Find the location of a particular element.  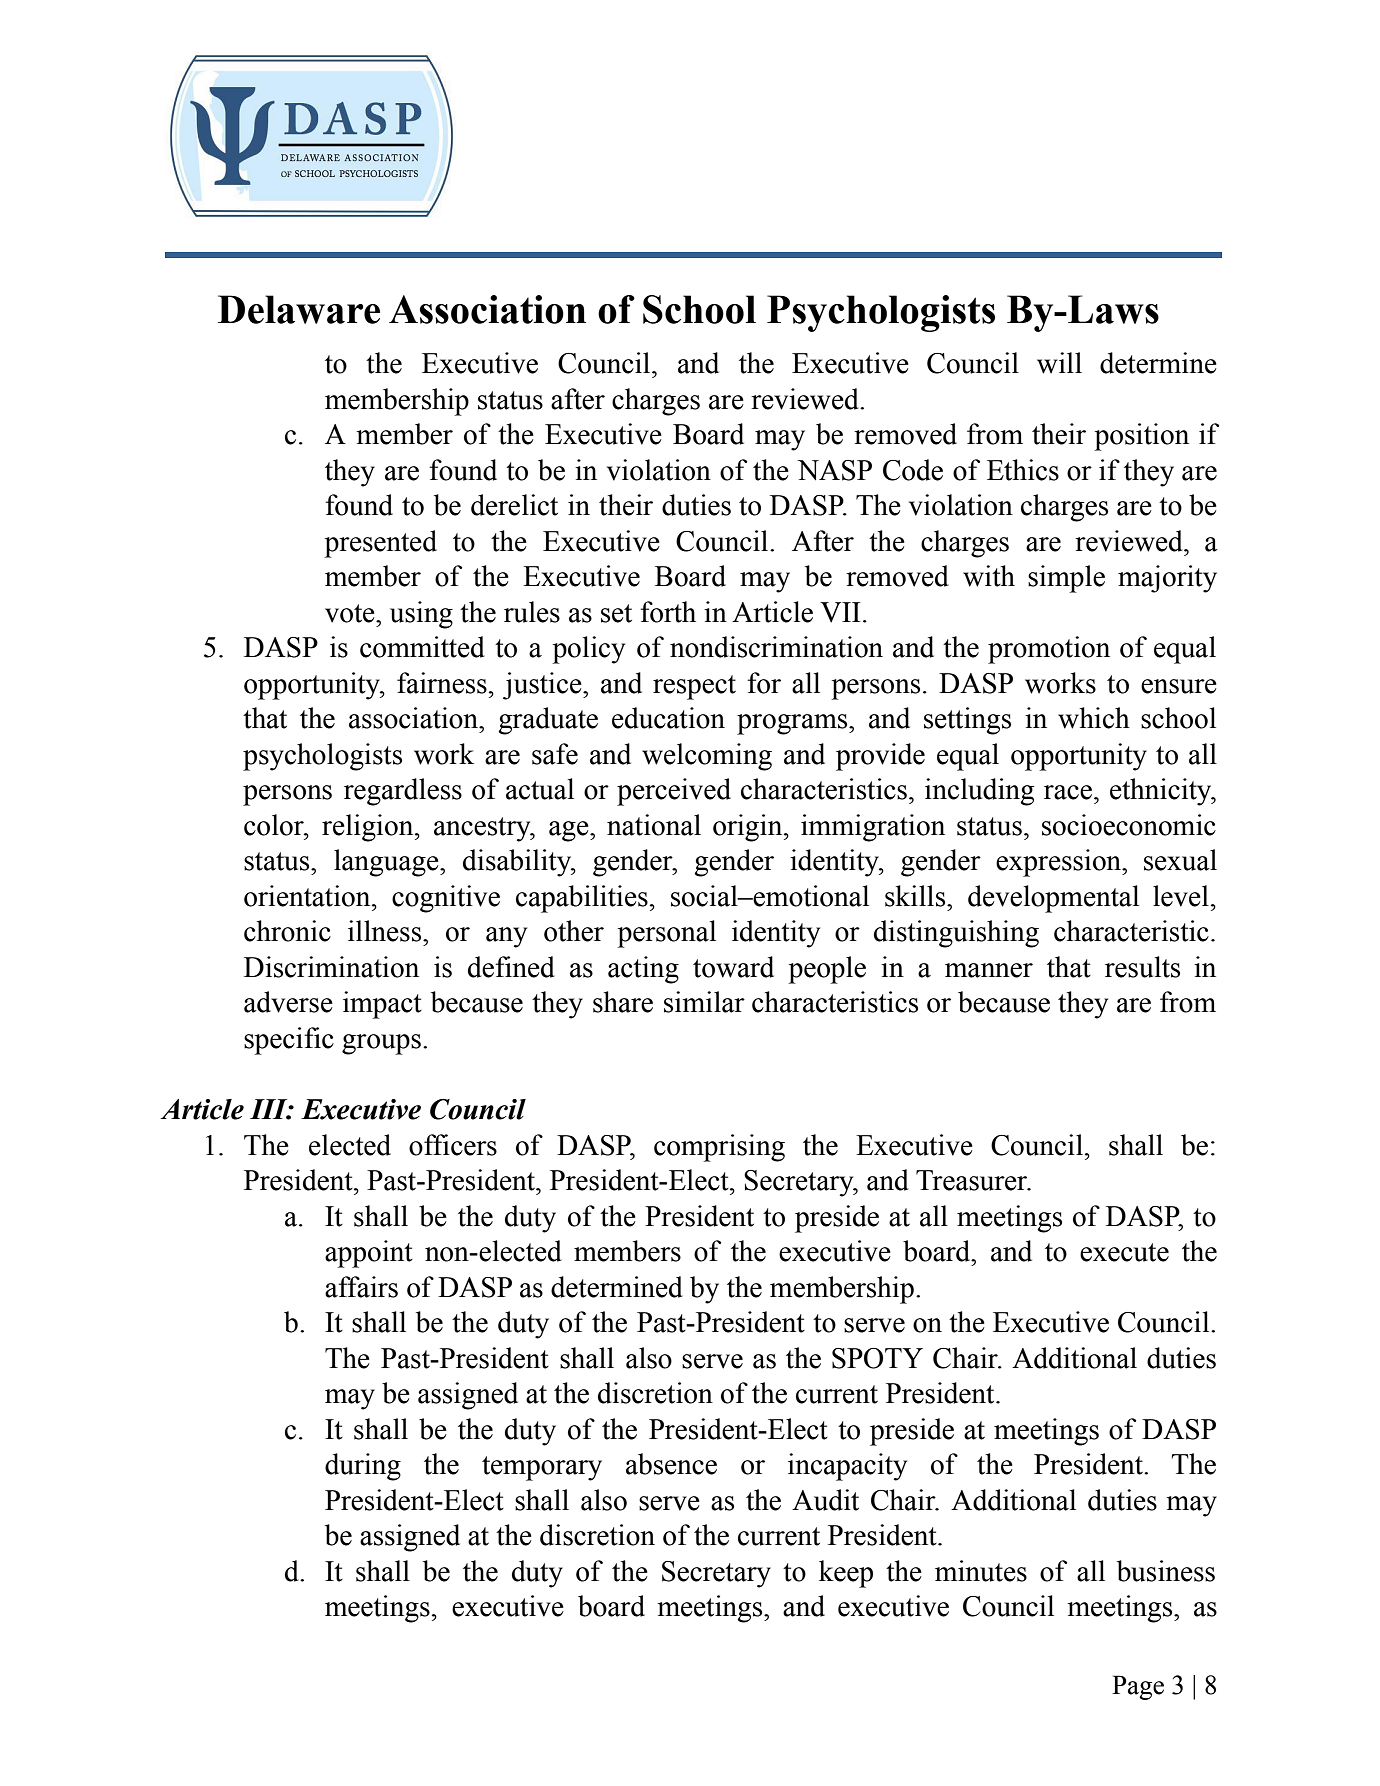

results is located at coordinates (1142, 967).
